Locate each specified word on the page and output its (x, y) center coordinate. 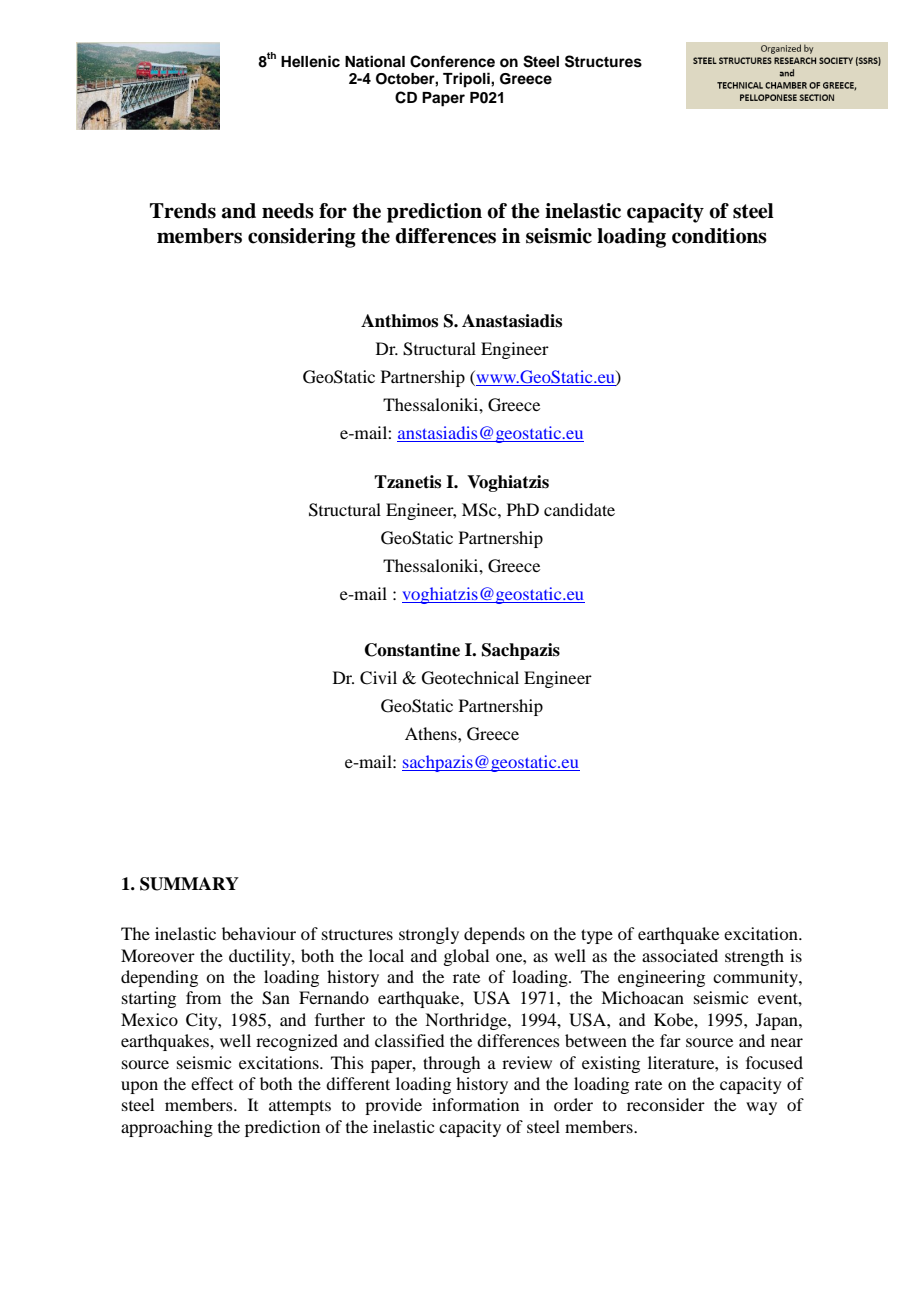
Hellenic (310, 61)
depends (494, 935)
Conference (452, 61)
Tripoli (467, 80)
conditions (719, 236)
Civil (378, 678)
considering (302, 238)
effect (212, 1083)
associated (680, 955)
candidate (579, 509)
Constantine (412, 650)
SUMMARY (189, 884)
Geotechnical (470, 678)
